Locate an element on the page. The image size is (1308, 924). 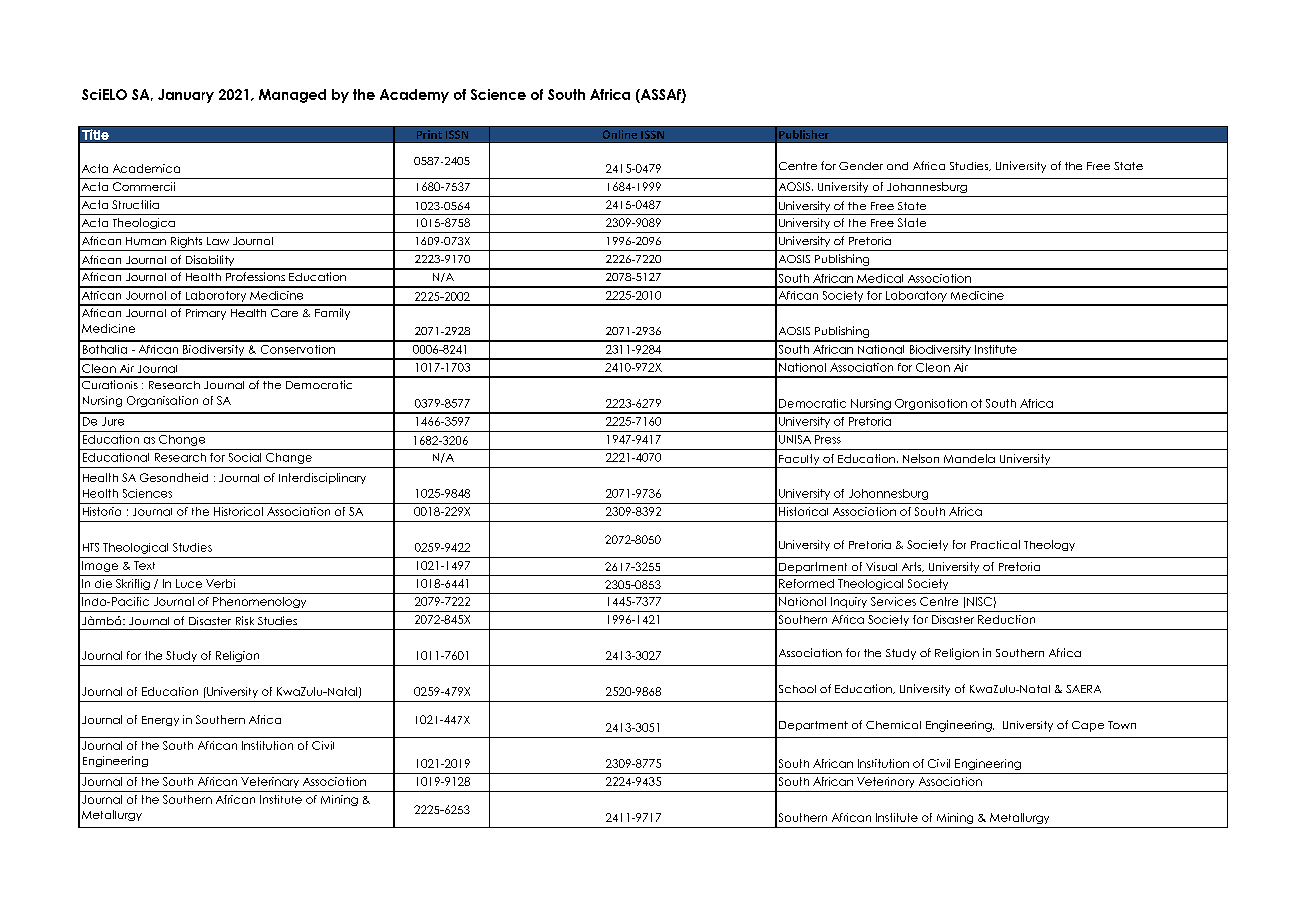
Faculty is located at coordinates (799, 461).
